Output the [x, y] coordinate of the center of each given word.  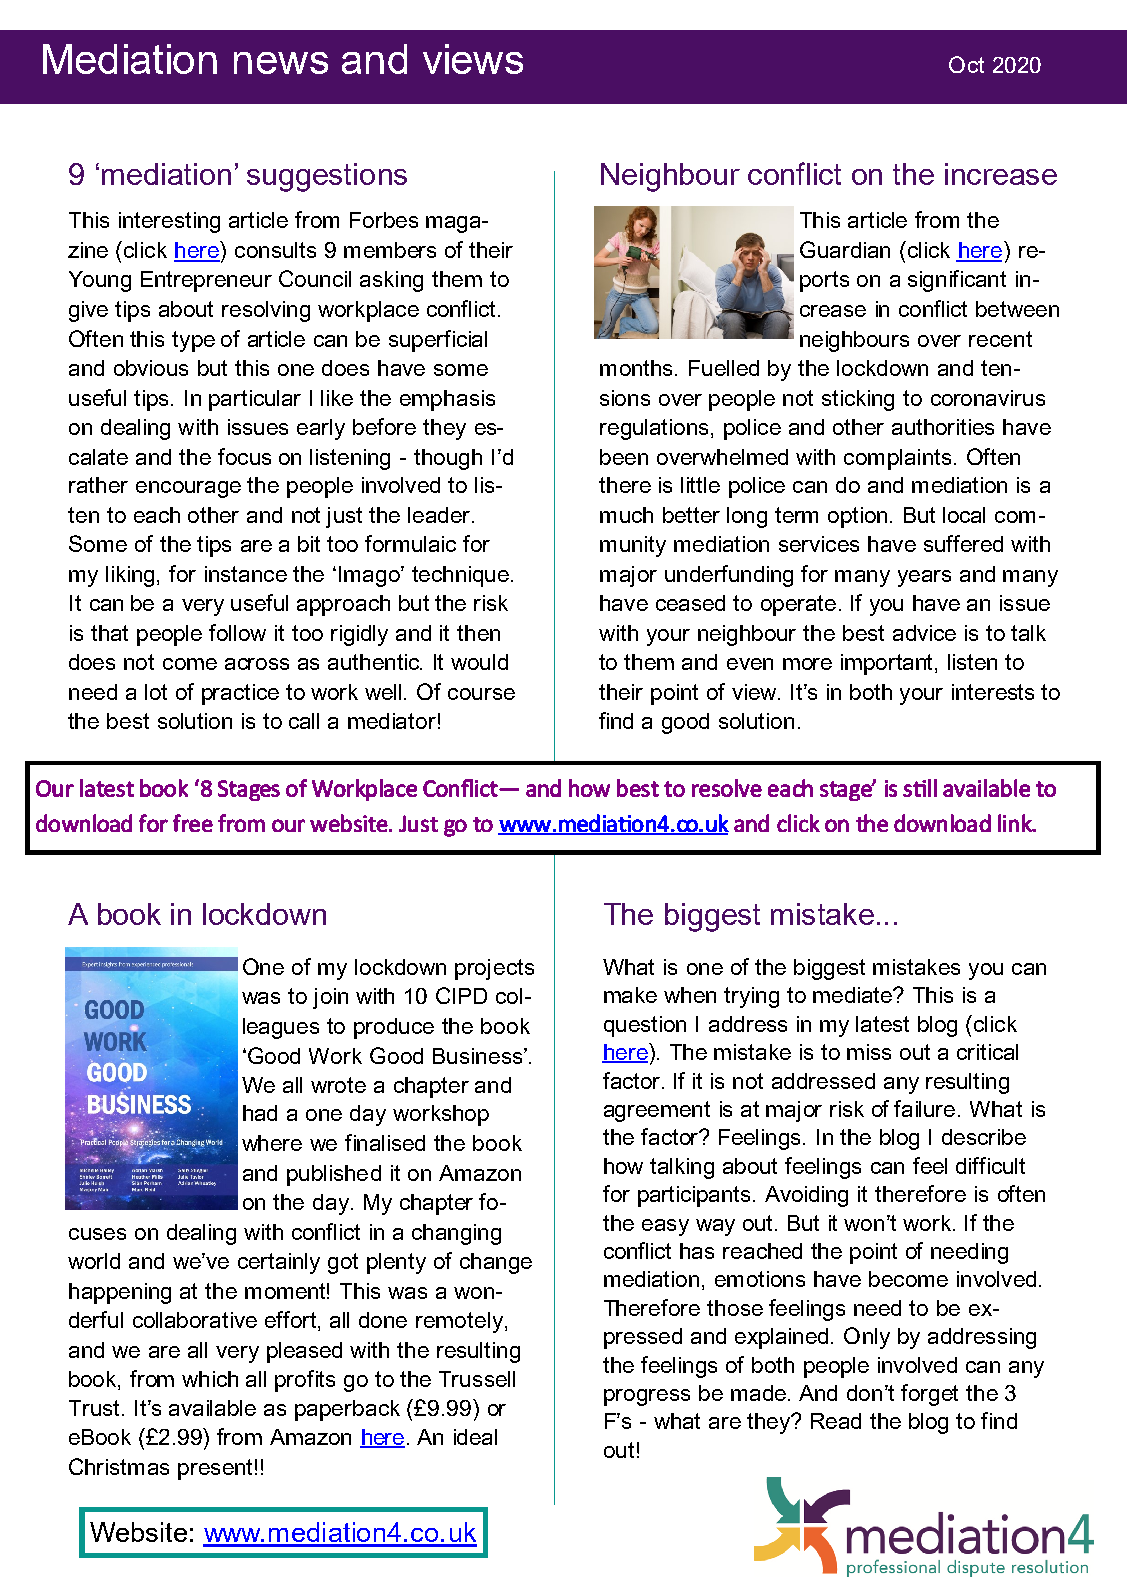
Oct [966, 64]
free [193, 823]
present [215, 1469]
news [281, 63]
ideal [475, 1437]
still [920, 788]
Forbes [384, 220]
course [481, 694]
